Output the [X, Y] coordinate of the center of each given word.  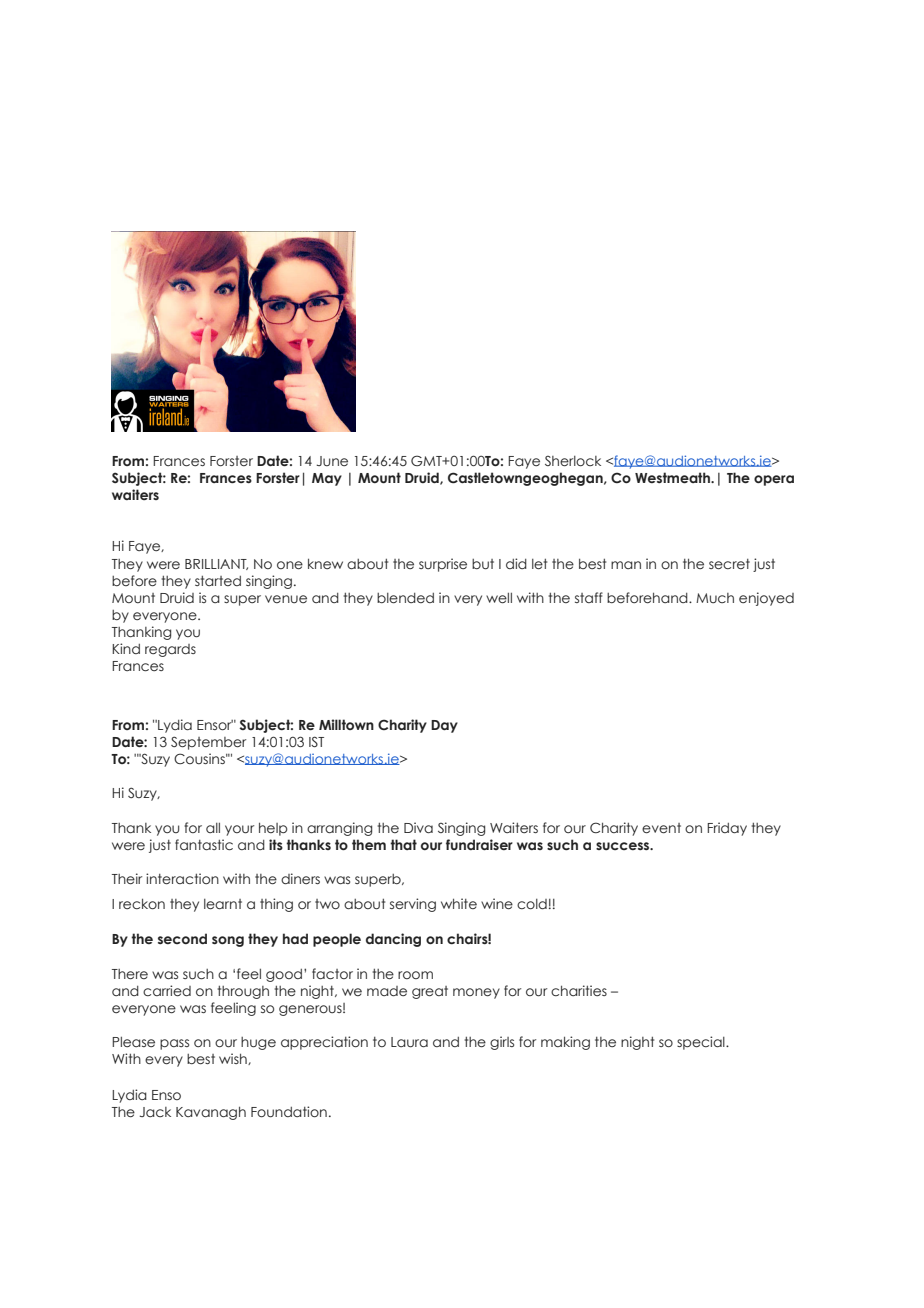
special [702, 1043]
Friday [727, 829]
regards [170, 650]
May [327, 479]
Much [715, 598]
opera [774, 480]
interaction [182, 879]
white [459, 903]
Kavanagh [211, 1113]
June [332, 461]
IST [316, 741]
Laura [409, 1042]
